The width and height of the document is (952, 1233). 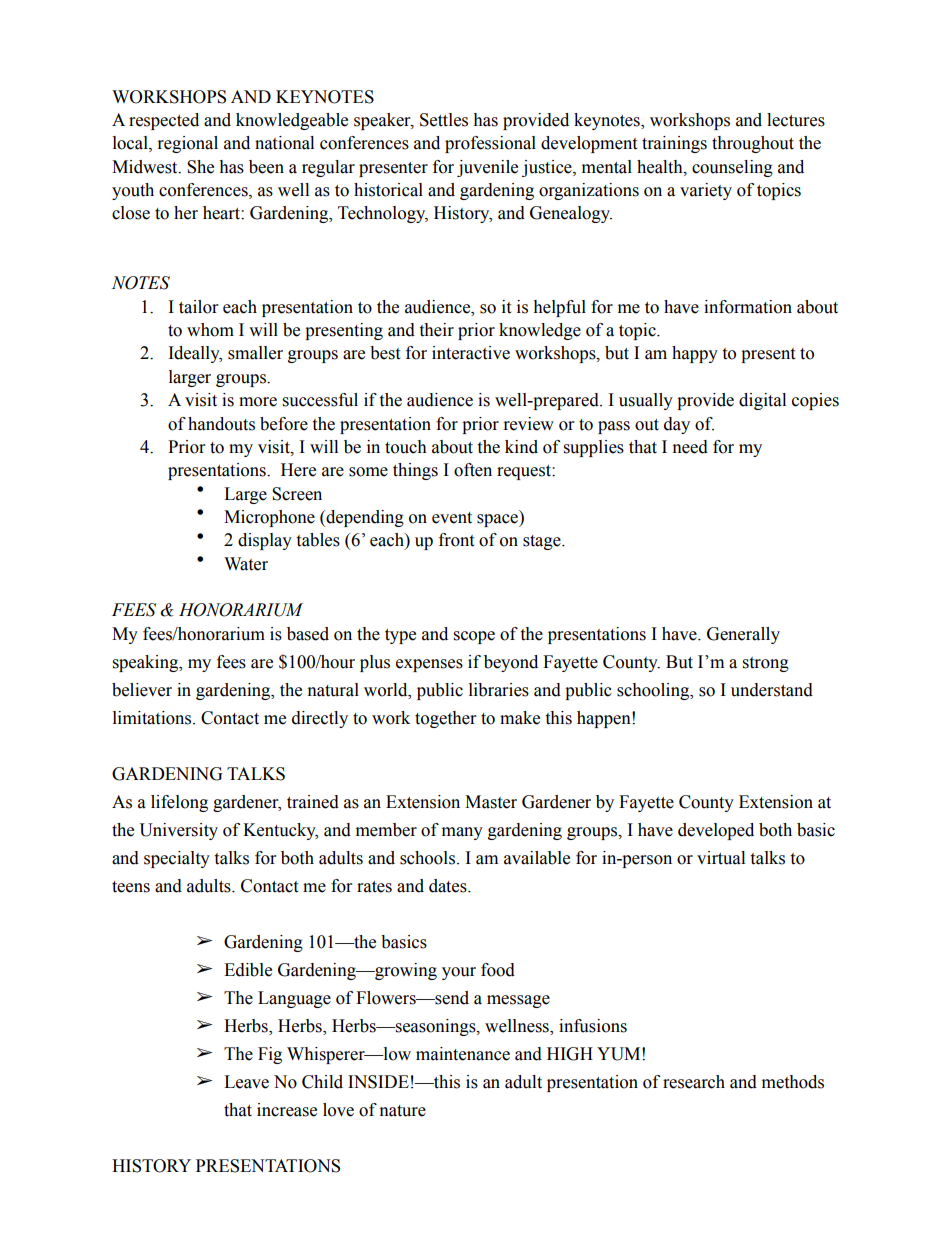 I want to click on throughout, so click(x=753, y=144).
